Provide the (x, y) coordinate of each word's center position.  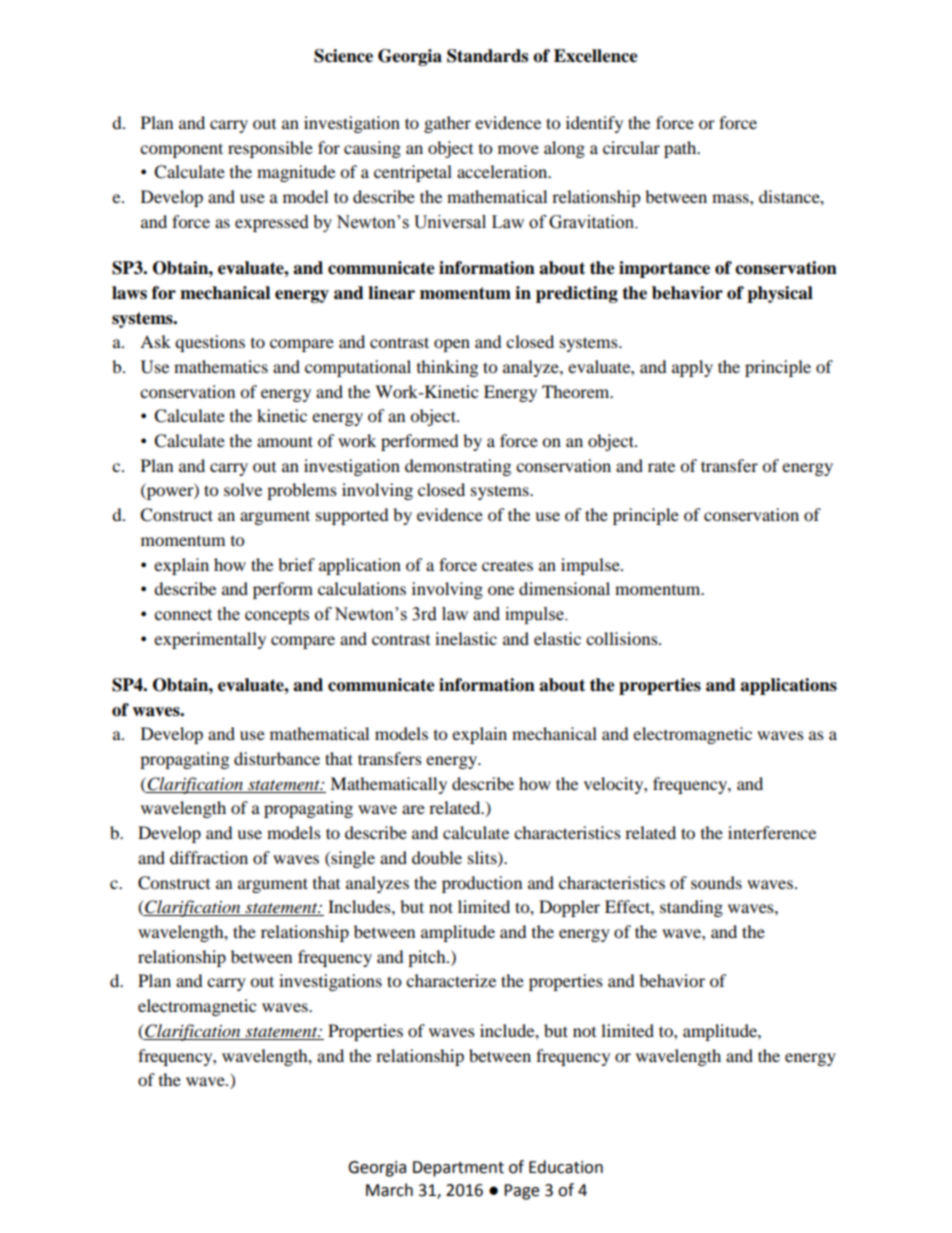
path (681, 149)
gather (447, 124)
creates (507, 565)
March (389, 1190)
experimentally (210, 640)
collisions (623, 638)
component (181, 150)
